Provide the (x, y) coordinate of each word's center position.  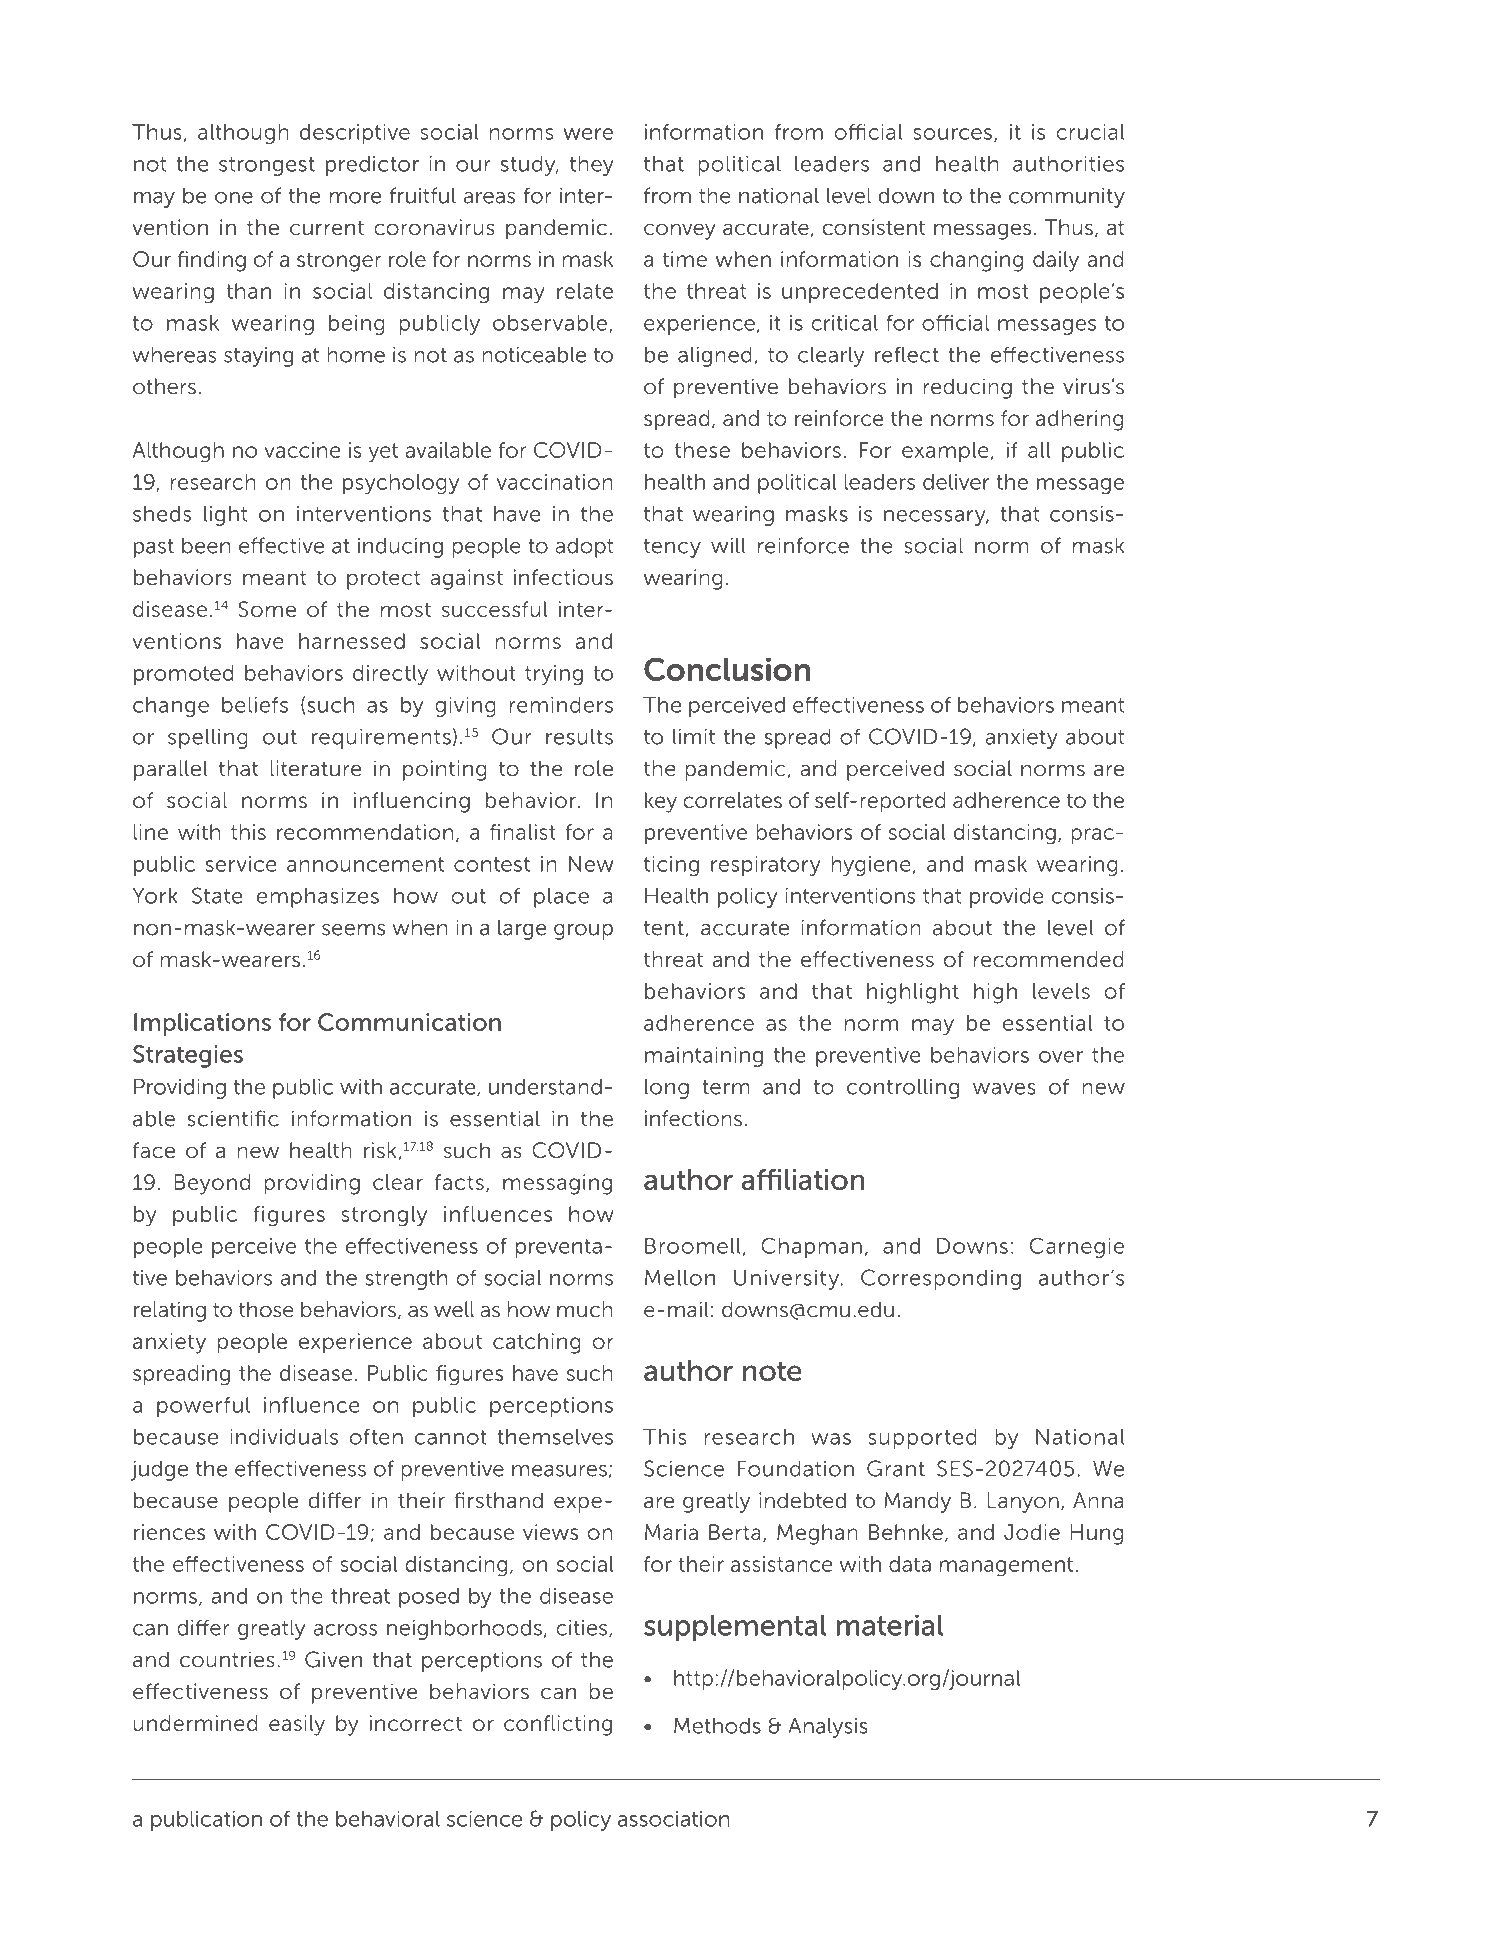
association (673, 1819)
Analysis (828, 1728)
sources (952, 134)
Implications (202, 1024)
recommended (1049, 959)
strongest (267, 166)
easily (297, 1725)
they (592, 166)
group (583, 932)
